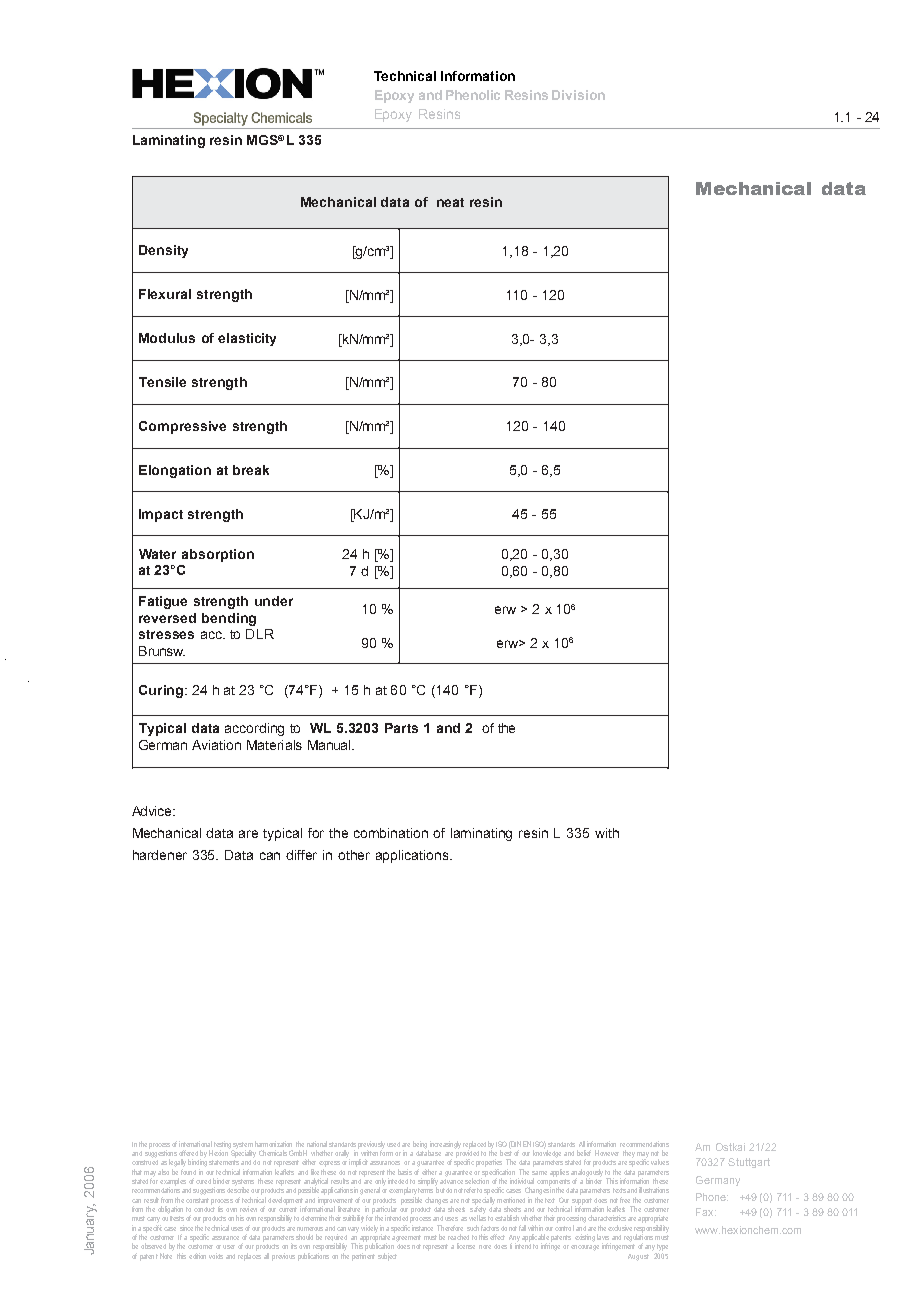  What do you see at coordinates (450, 1228) in the page?
I see `Therefore` at bounding box center [450, 1228].
